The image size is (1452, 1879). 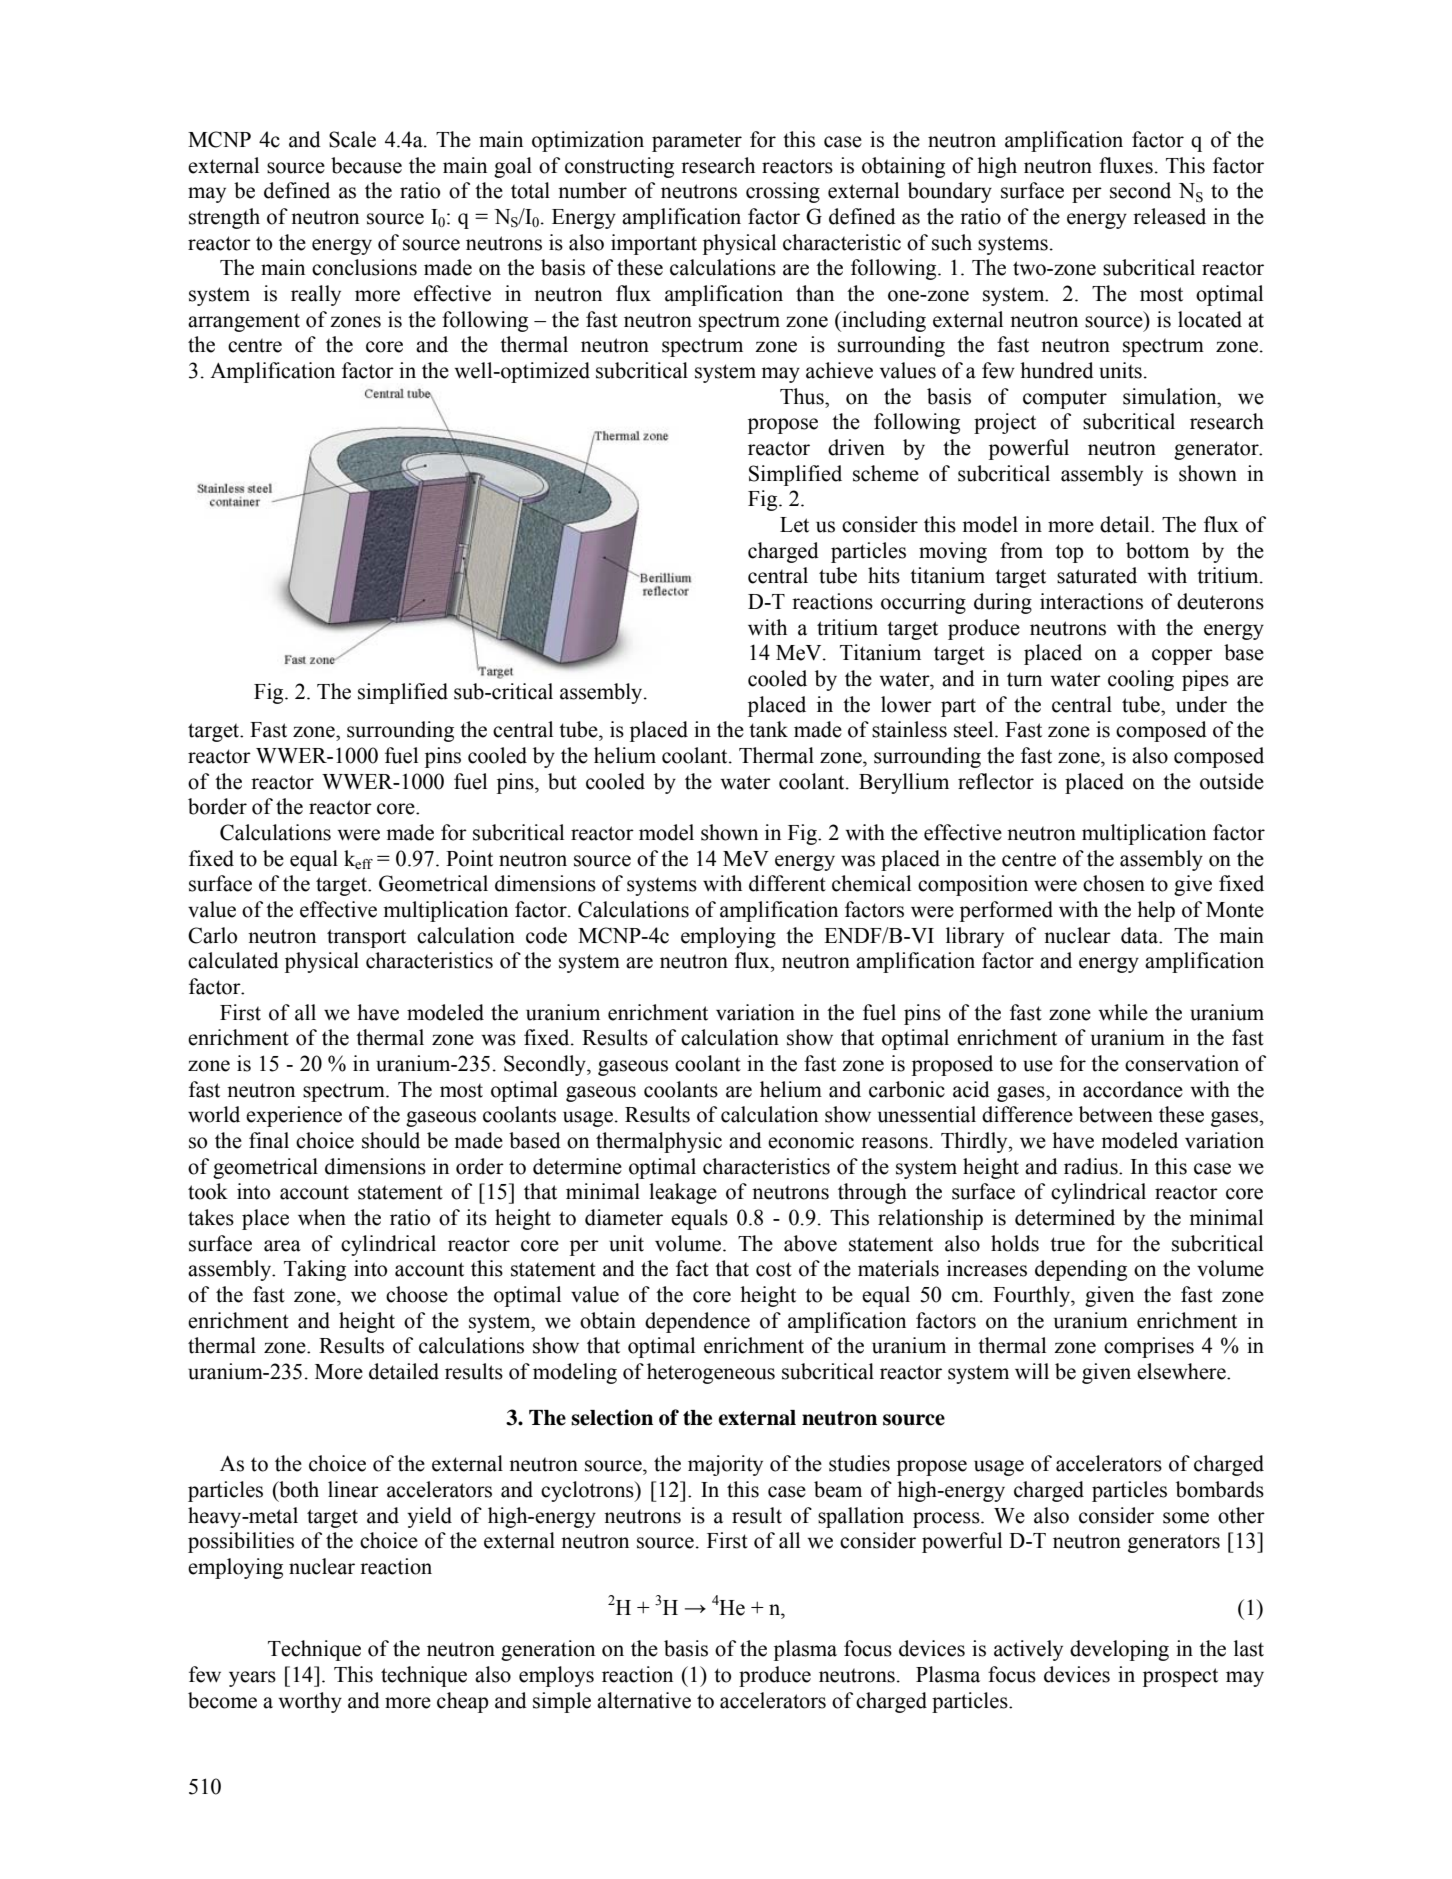 I want to click on data, so click(x=1141, y=935).
